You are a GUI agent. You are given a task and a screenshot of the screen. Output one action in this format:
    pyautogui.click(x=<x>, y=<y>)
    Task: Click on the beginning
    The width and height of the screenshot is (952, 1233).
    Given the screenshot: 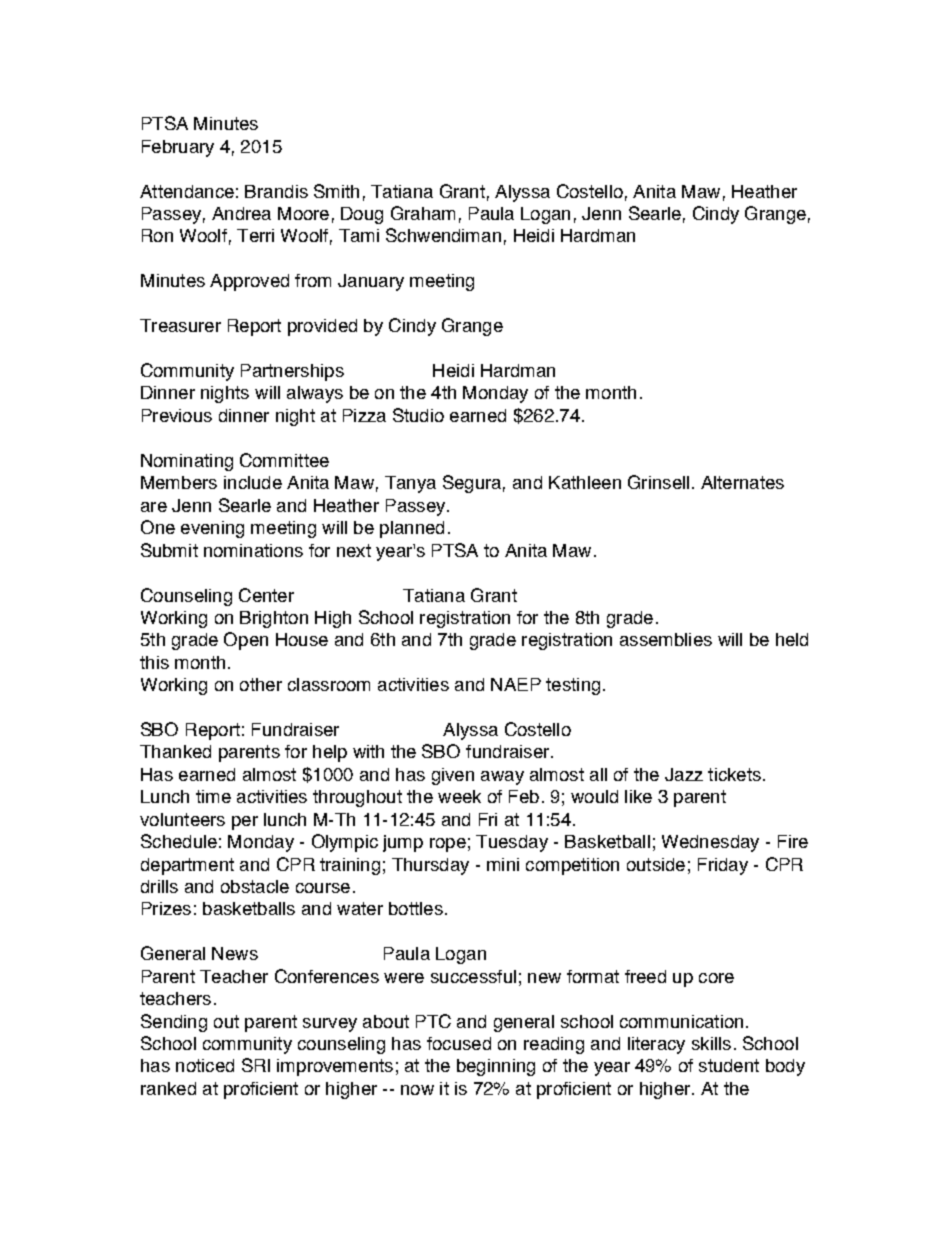 What is the action you would take?
    pyautogui.click(x=496, y=1067)
